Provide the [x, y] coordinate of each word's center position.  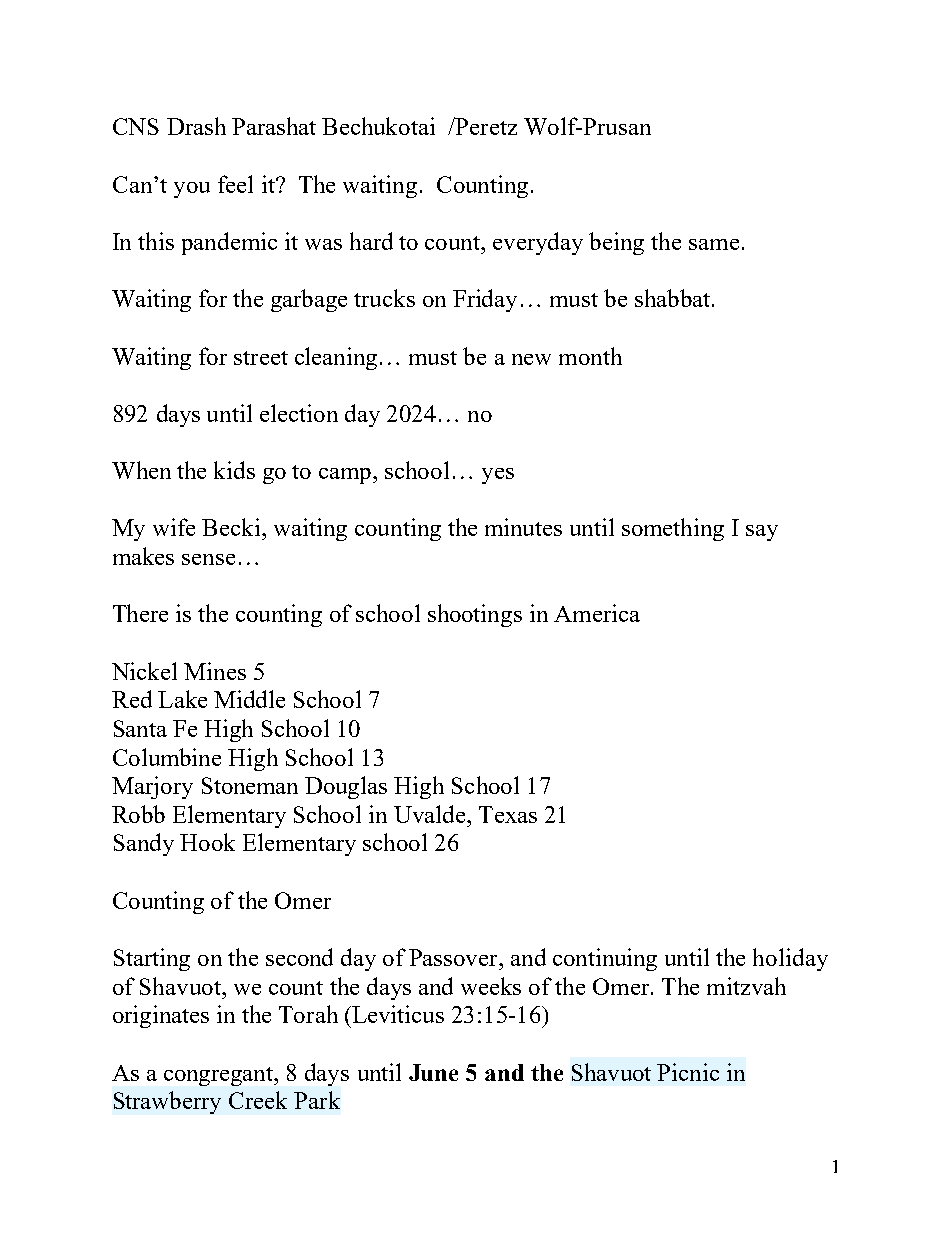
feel [235, 184]
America [597, 613]
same [714, 244]
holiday [790, 959]
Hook [207, 842]
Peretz [485, 126]
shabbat [672, 298]
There [140, 613]
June [433, 1072]
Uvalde [431, 814]
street [261, 358]
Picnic [688, 1072]
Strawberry [167, 1102]
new [531, 359]
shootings [475, 615]
